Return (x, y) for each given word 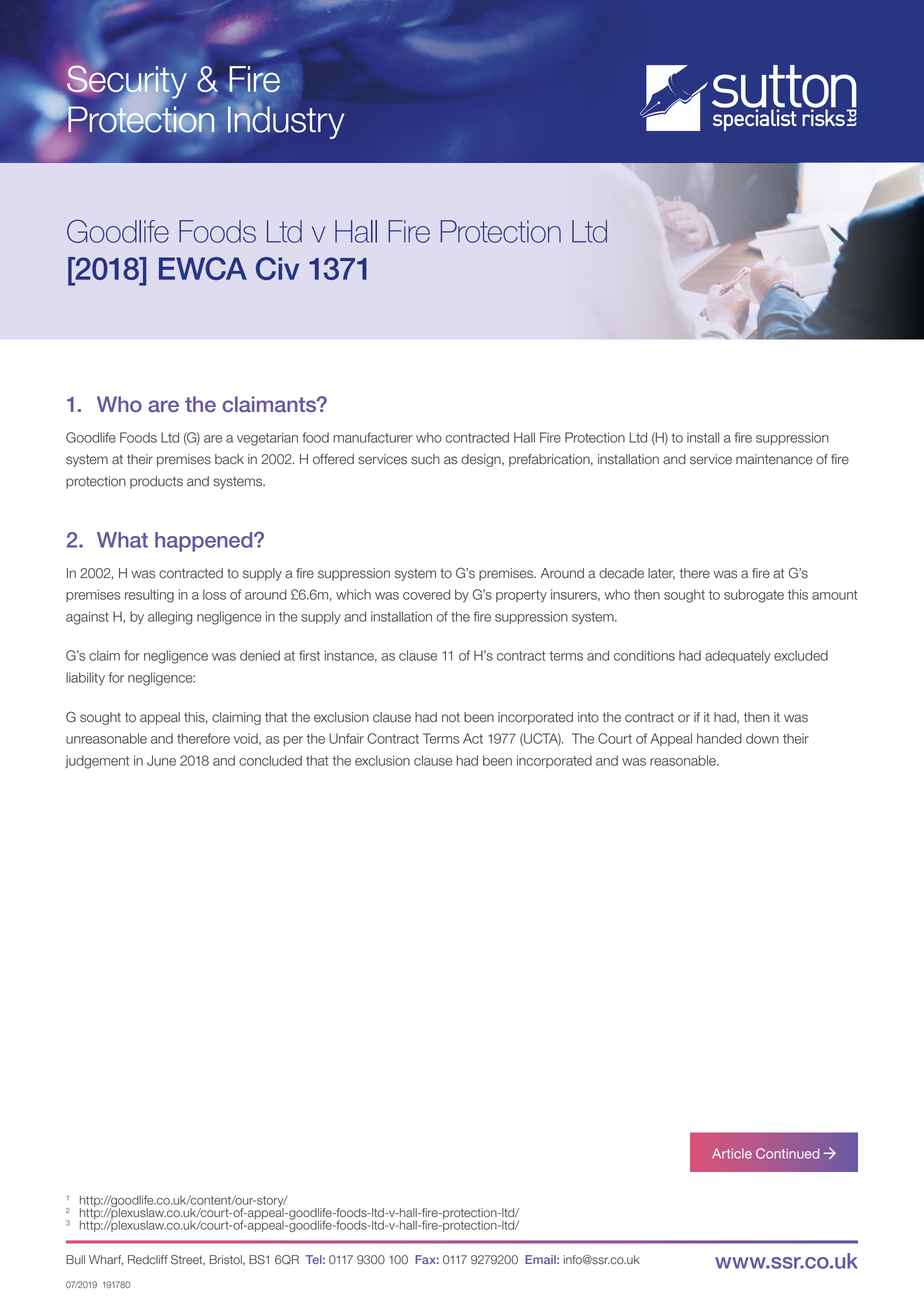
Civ (277, 268)
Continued (787, 1153)
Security (126, 82)
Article (732, 1153)
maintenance (774, 459)
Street (188, 1260)
